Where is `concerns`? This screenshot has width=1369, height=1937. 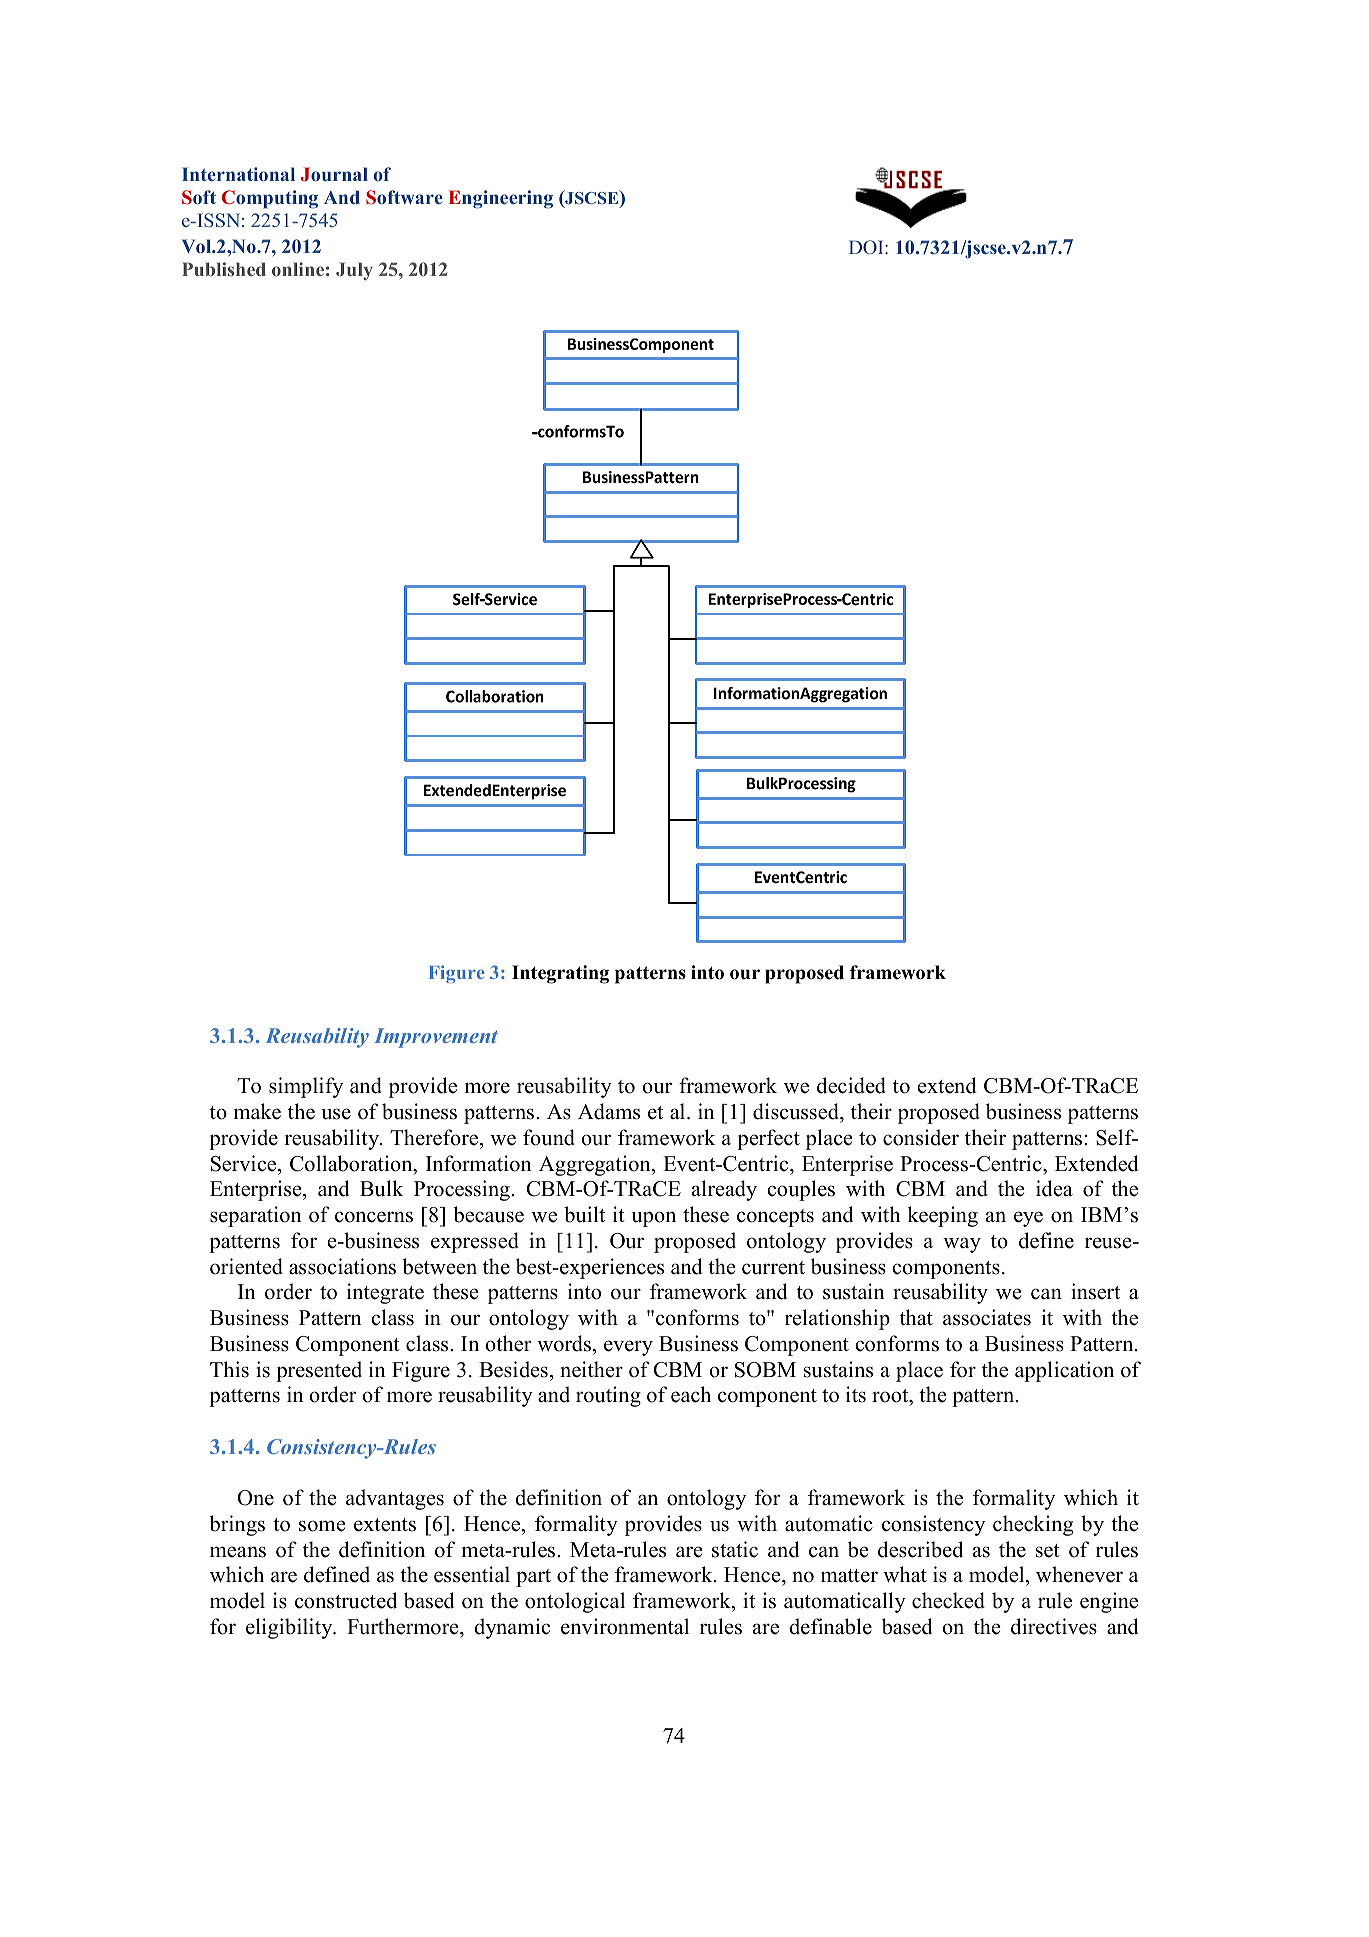
concerns is located at coordinates (374, 1217).
